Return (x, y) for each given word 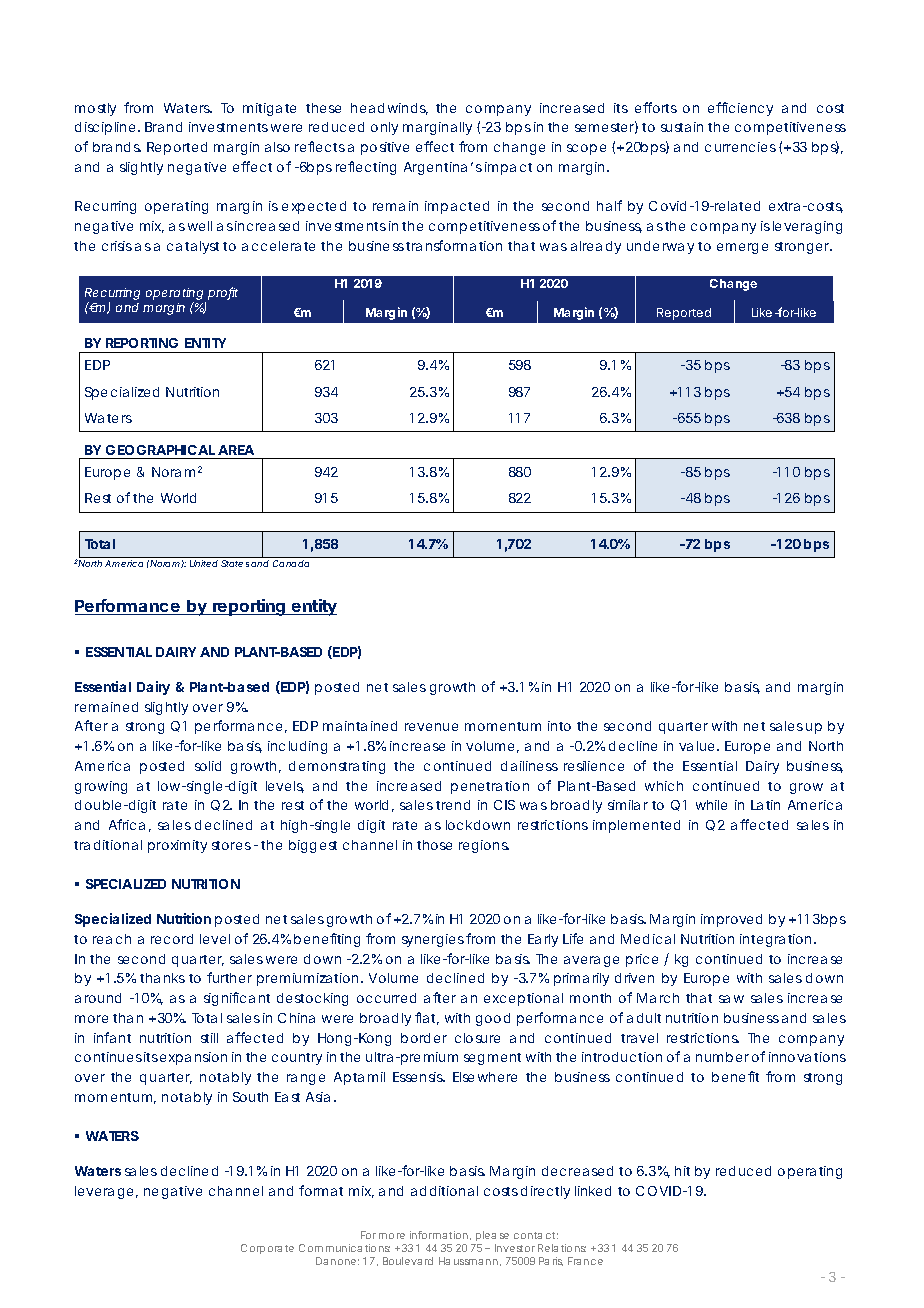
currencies (742, 147)
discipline (107, 128)
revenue (431, 727)
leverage (106, 1192)
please (492, 1236)
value (699, 746)
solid (208, 766)
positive (385, 148)
